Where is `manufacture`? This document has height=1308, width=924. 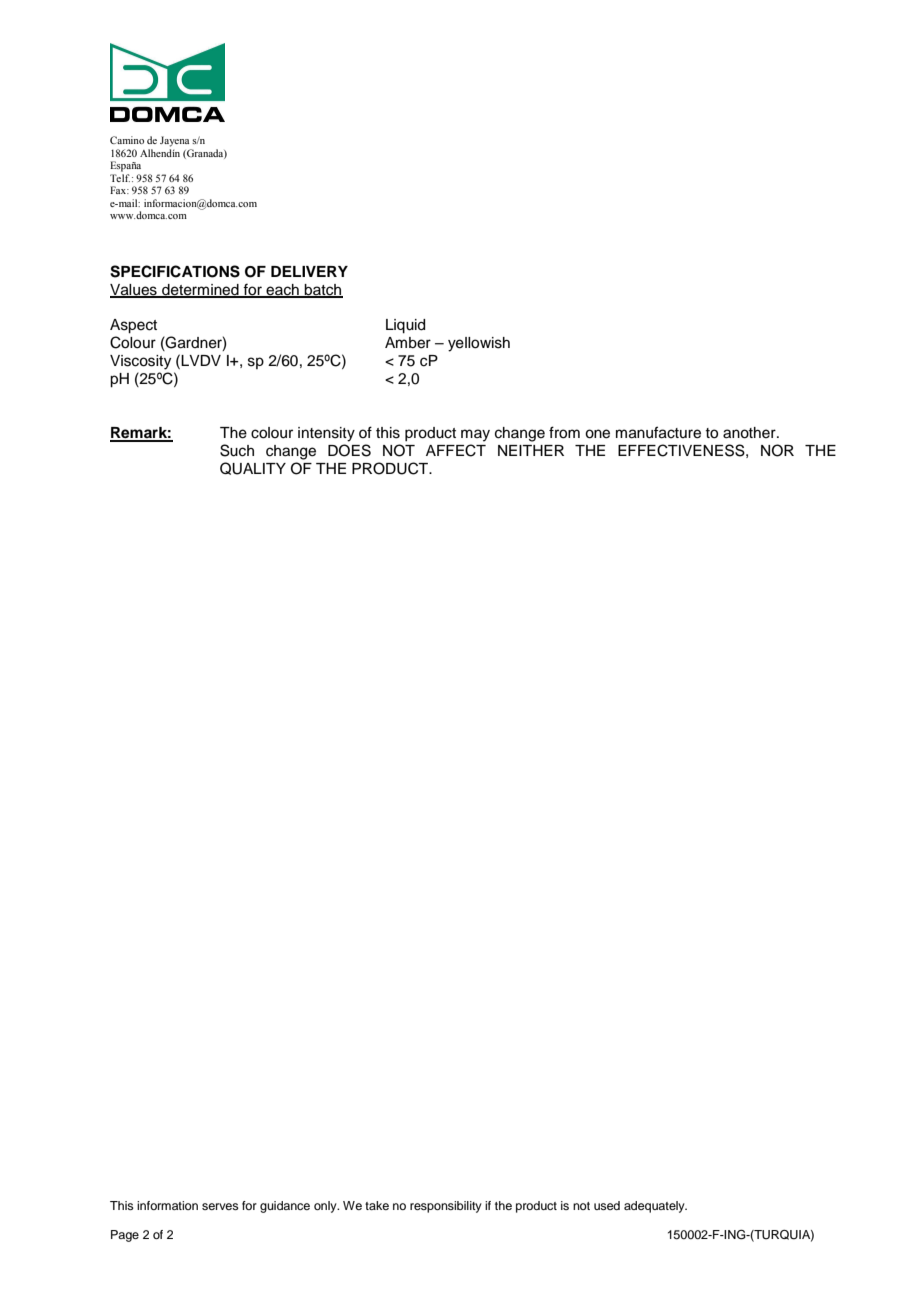
manufacture is located at coordinates (658, 432).
